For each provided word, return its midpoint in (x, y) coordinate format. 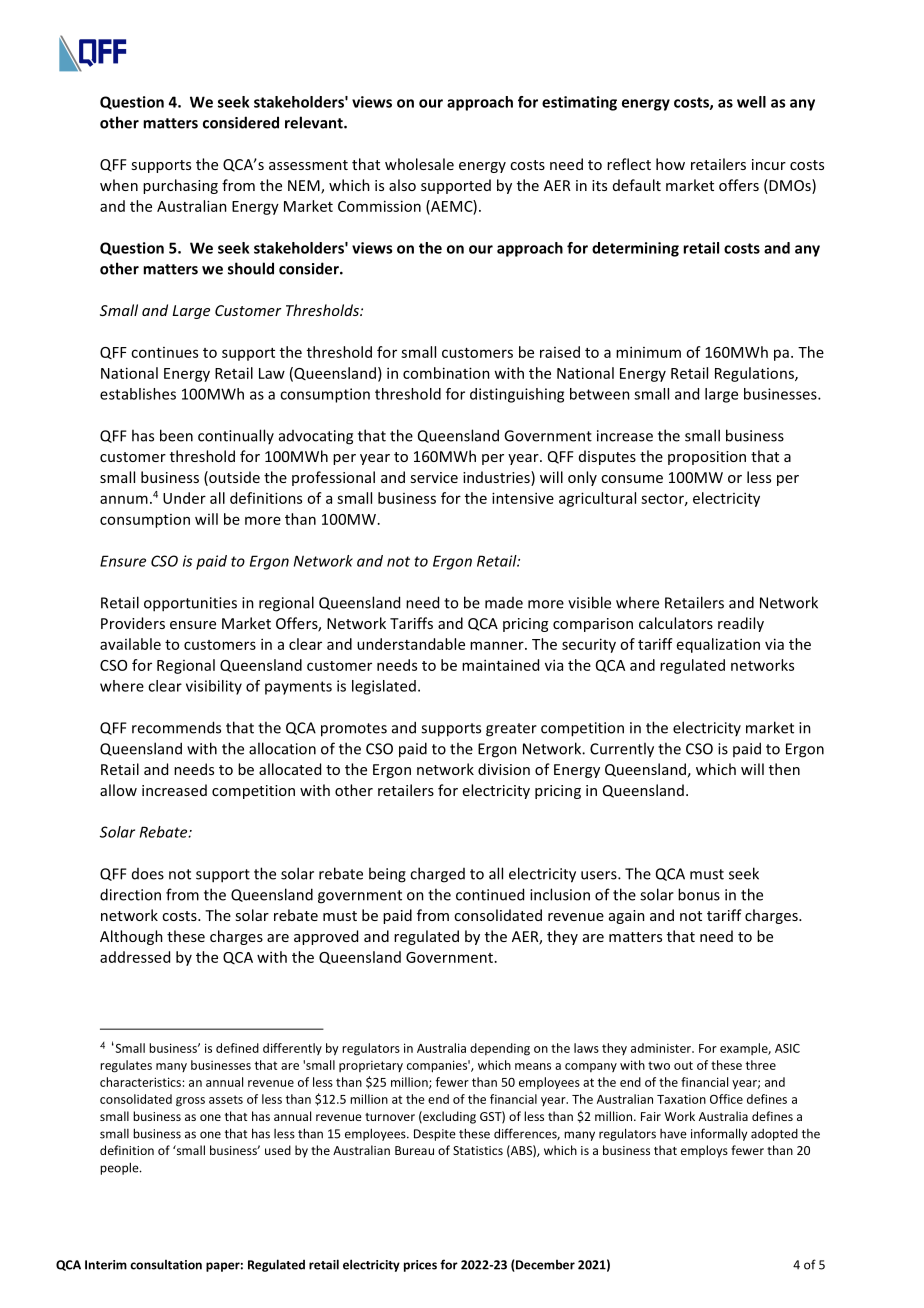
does (148, 874)
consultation (166, 1265)
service (434, 477)
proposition (707, 458)
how (670, 164)
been (176, 435)
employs (704, 1151)
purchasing (180, 186)
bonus (699, 894)
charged (437, 875)
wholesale (419, 164)
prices (420, 1266)
